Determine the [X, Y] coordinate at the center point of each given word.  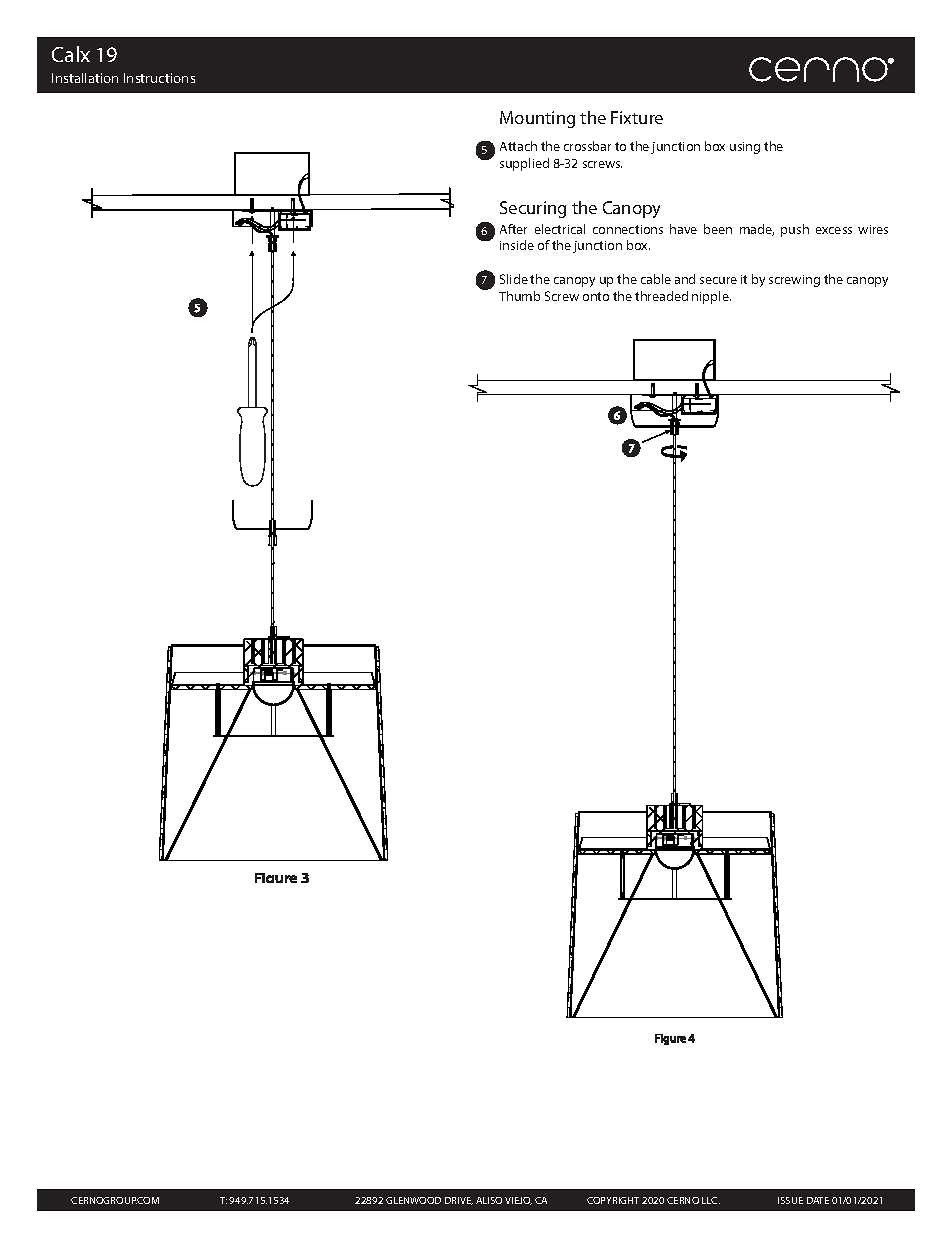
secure [718, 280]
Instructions [159, 78]
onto [596, 296]
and [685, 279]
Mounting [537, 119]
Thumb [519, 296]
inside [517, 245]
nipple [711, 297]
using [745, 148]
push [795, 230]
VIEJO [518, 1201]
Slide [514, 279]
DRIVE [459, 1201]
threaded [661, 296]
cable [656, 279]
